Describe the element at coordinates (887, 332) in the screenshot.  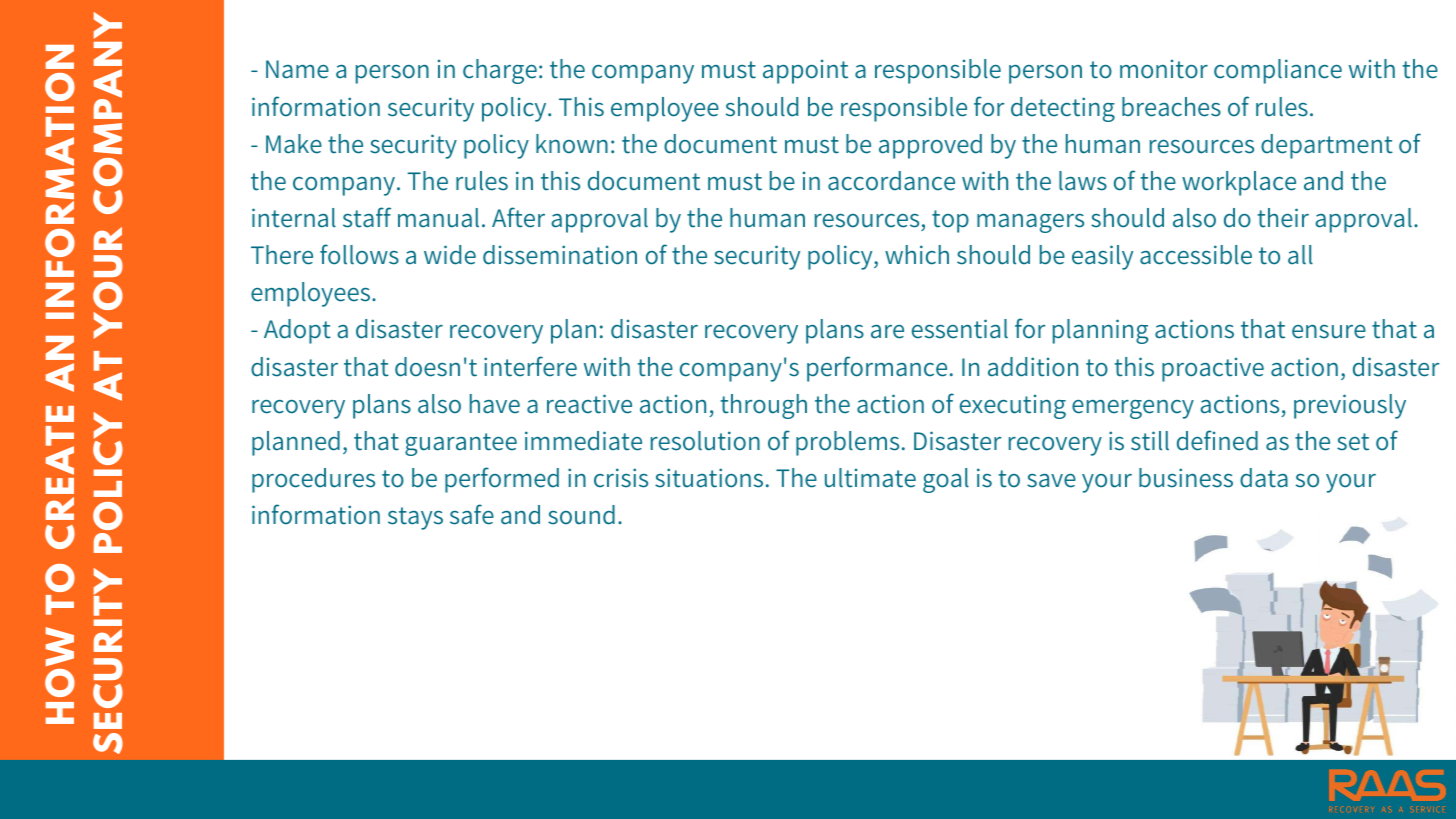
I see `are` at that location.
